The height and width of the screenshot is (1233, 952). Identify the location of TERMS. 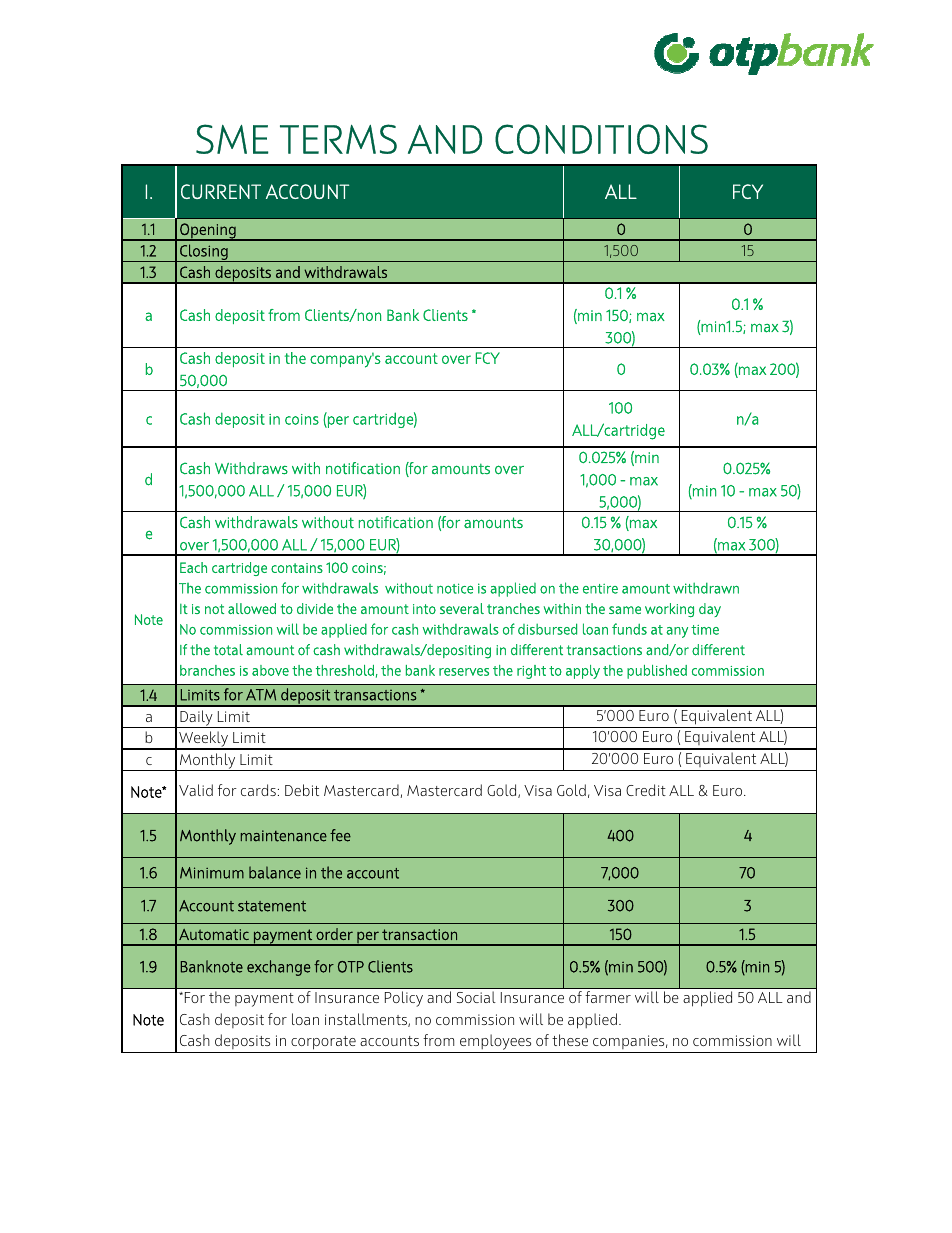
(338, 139).
